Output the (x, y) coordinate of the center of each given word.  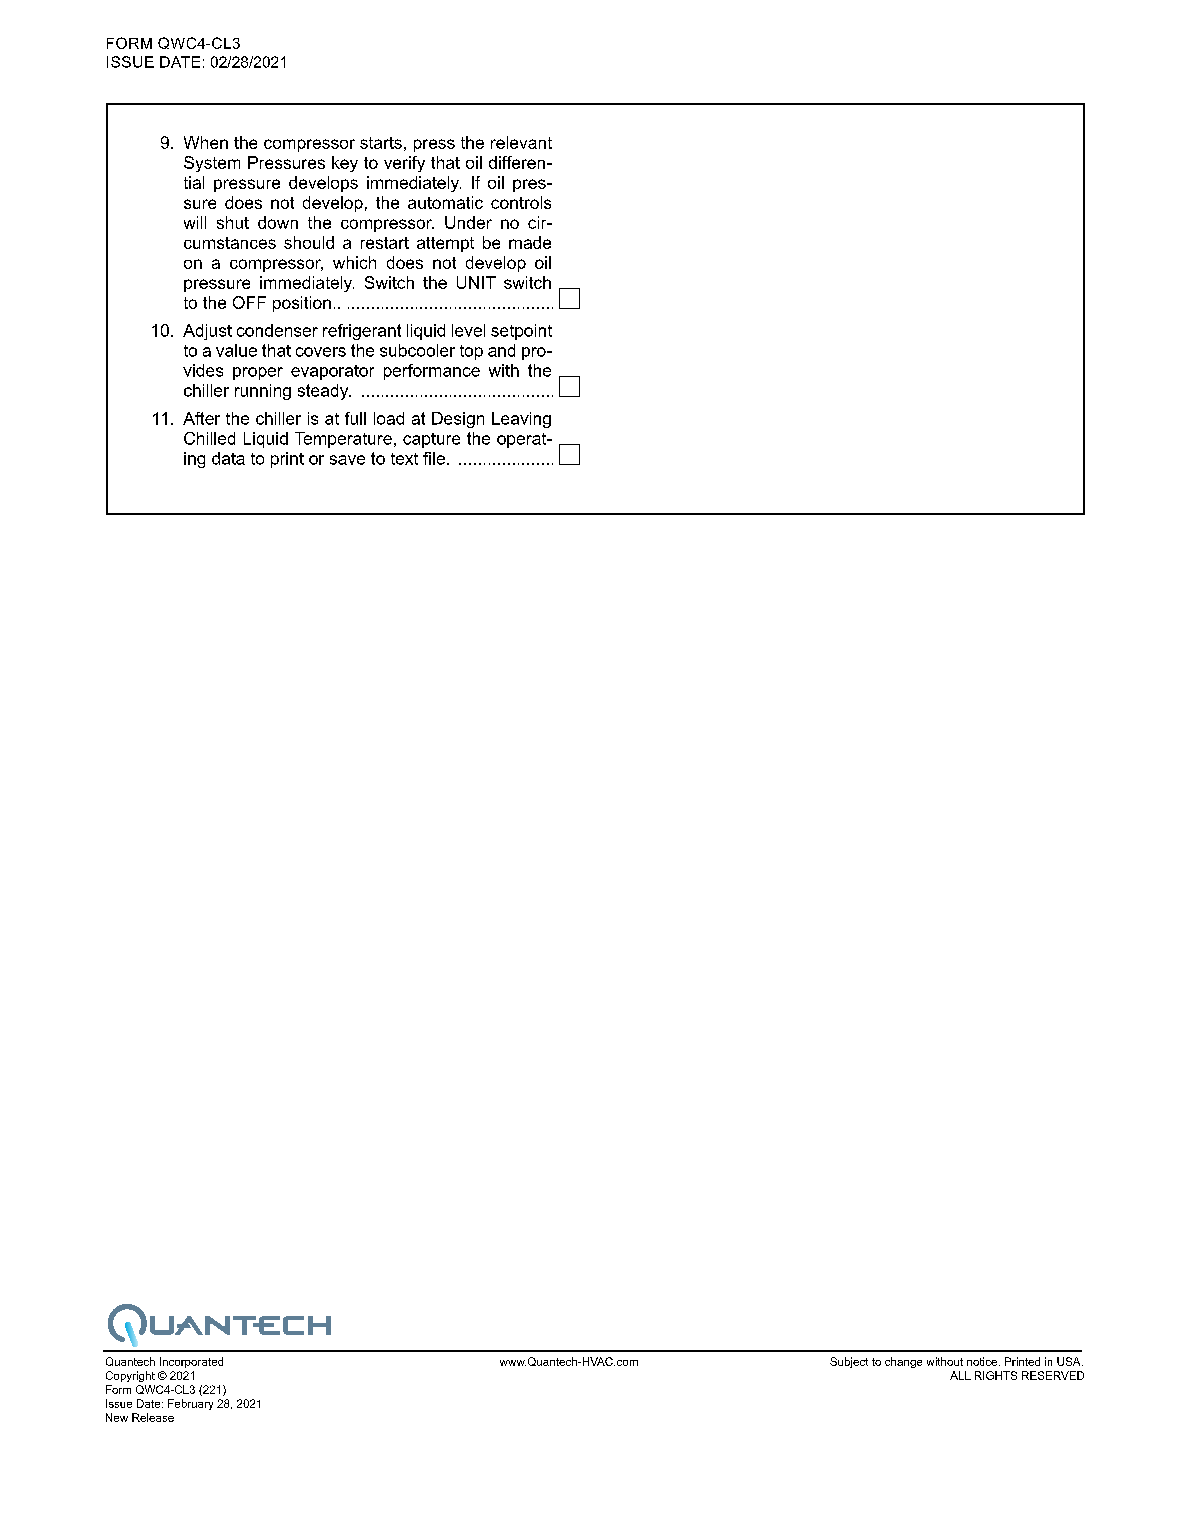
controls (521, 202)
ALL (960, 1375)
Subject (849, 1362)
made (530, 242)
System (212, 164)
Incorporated (191, 1362)
